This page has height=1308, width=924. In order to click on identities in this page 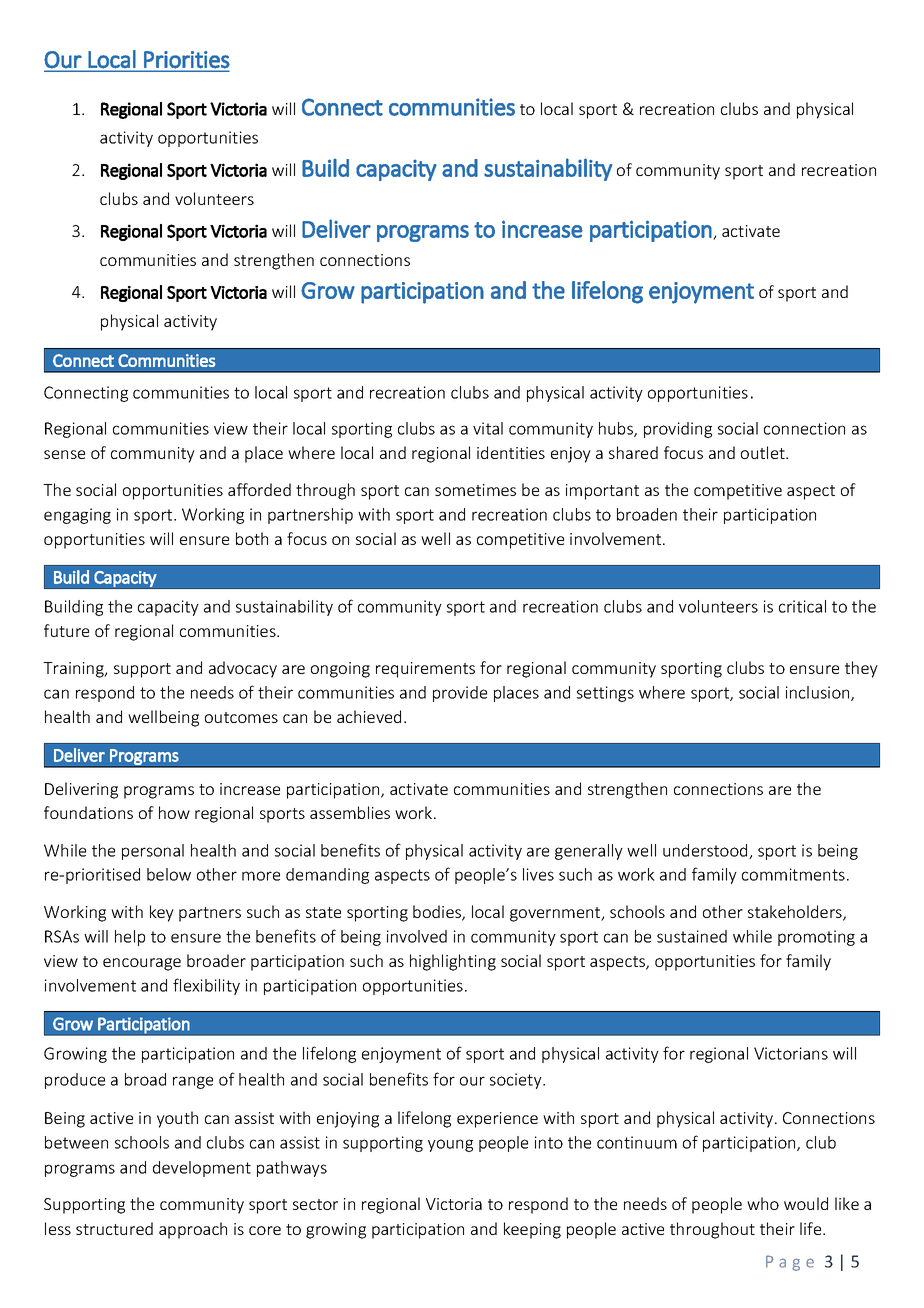, I will do `click(511, 452)`.
